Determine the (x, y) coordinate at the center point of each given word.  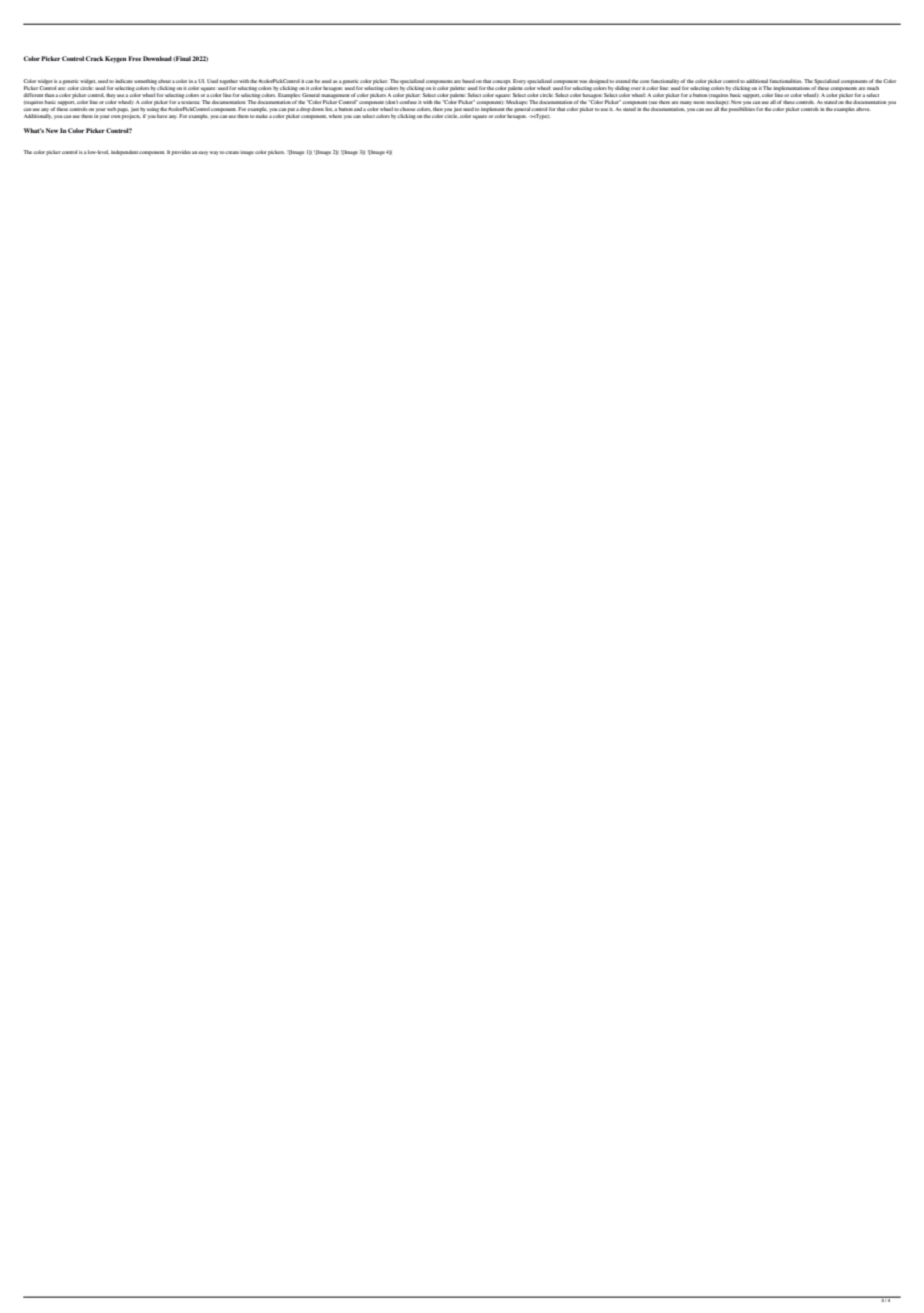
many (686, 103)
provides (181, 152)
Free (134, 58)
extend (623, 81)
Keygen (115, 59)
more (699, 102)
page (123, 110)
